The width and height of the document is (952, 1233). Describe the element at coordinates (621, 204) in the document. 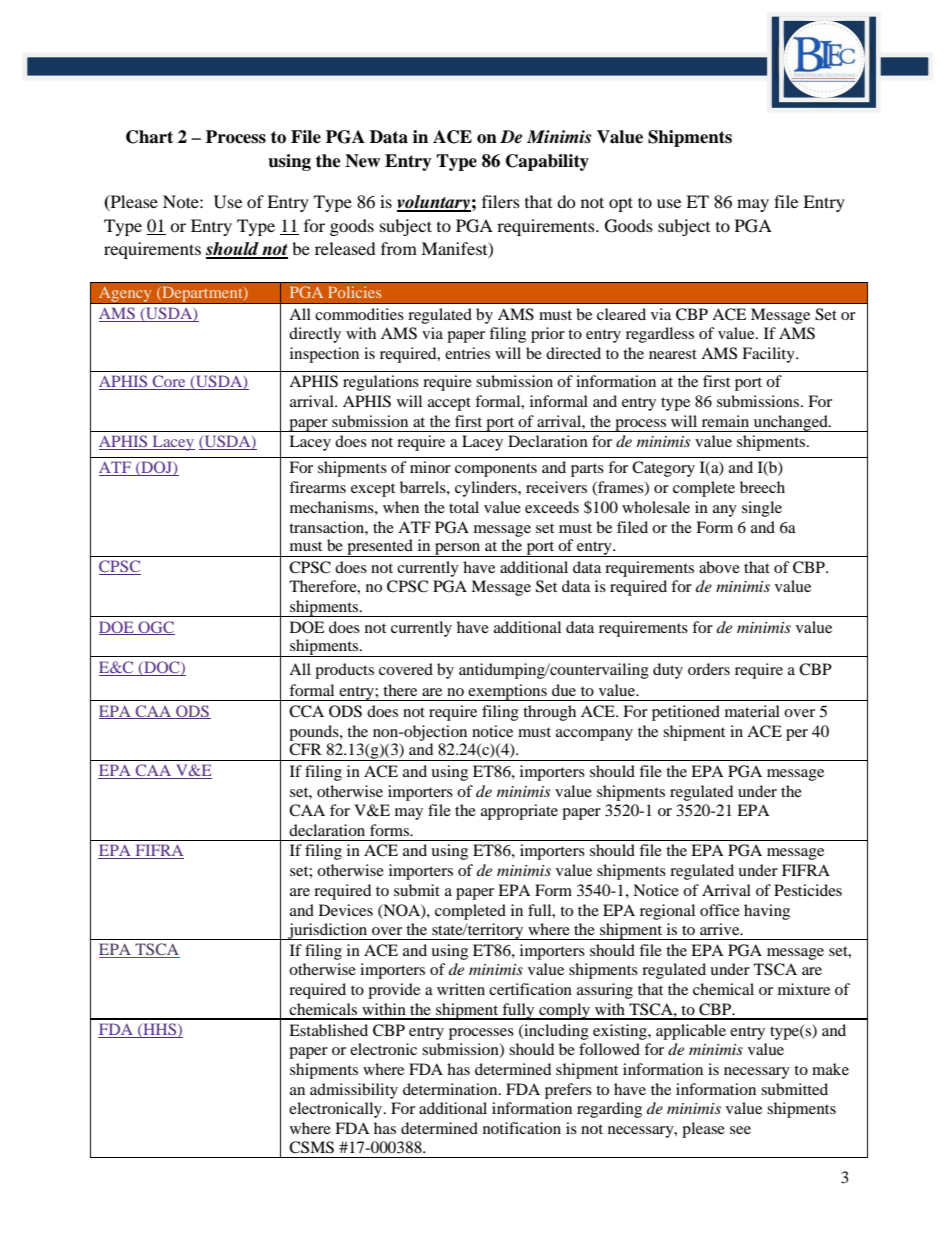

I see `opt` at that location.
